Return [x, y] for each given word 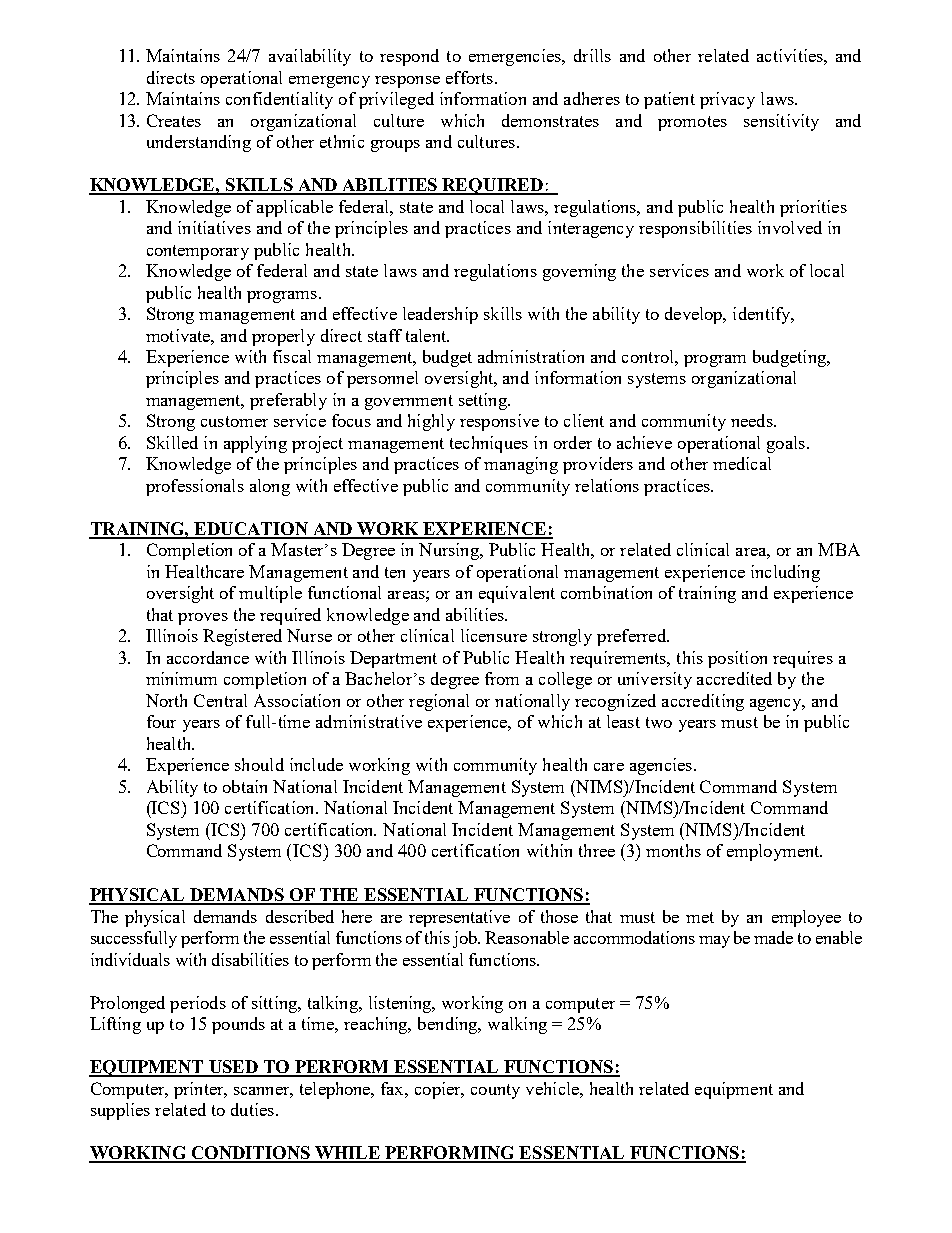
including [785, 573]
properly [283, 337]
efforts [471, 77]
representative [459, 918]
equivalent [517, 594]
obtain [245, 786]
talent [427, 335]
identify [763, 315]
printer [200, 1090]
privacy [727, 100]
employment [774, 852]
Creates [174, 120]
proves [203, 619]
